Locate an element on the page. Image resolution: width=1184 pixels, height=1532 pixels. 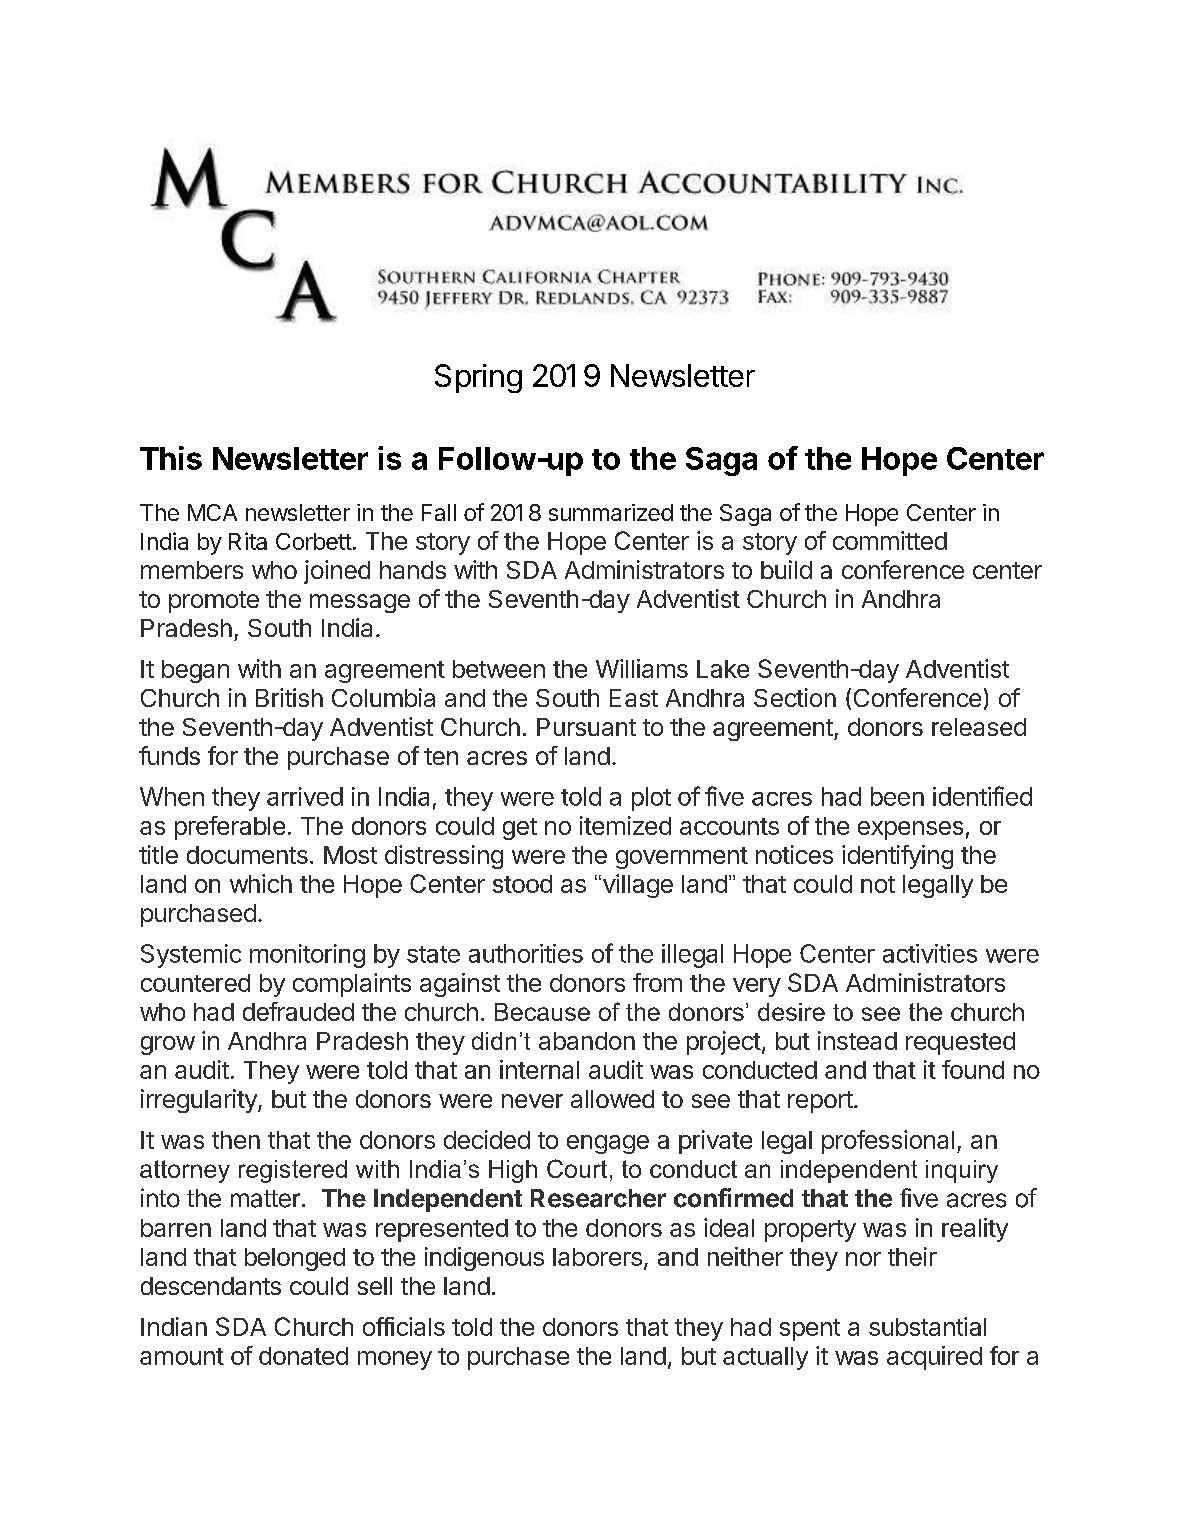
which is located at coordinates (261, 883).
